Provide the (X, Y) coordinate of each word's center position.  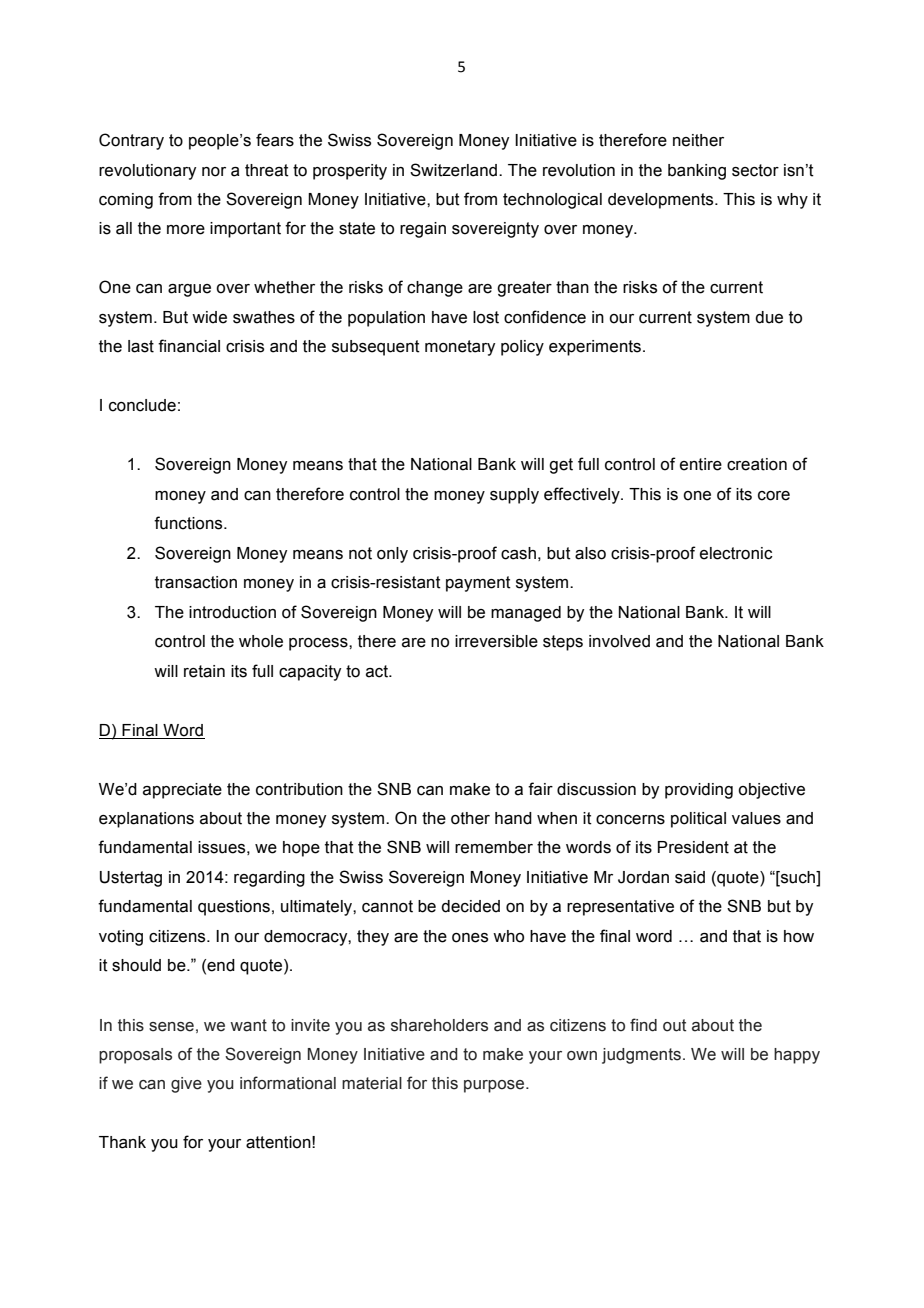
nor (214, 172)
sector (755, 170)
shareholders (439, 1025)
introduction (232, 612)
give (186, 1085)
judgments (641, 1056)
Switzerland (455, 170)
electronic (736, 553)
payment (478, 584)
